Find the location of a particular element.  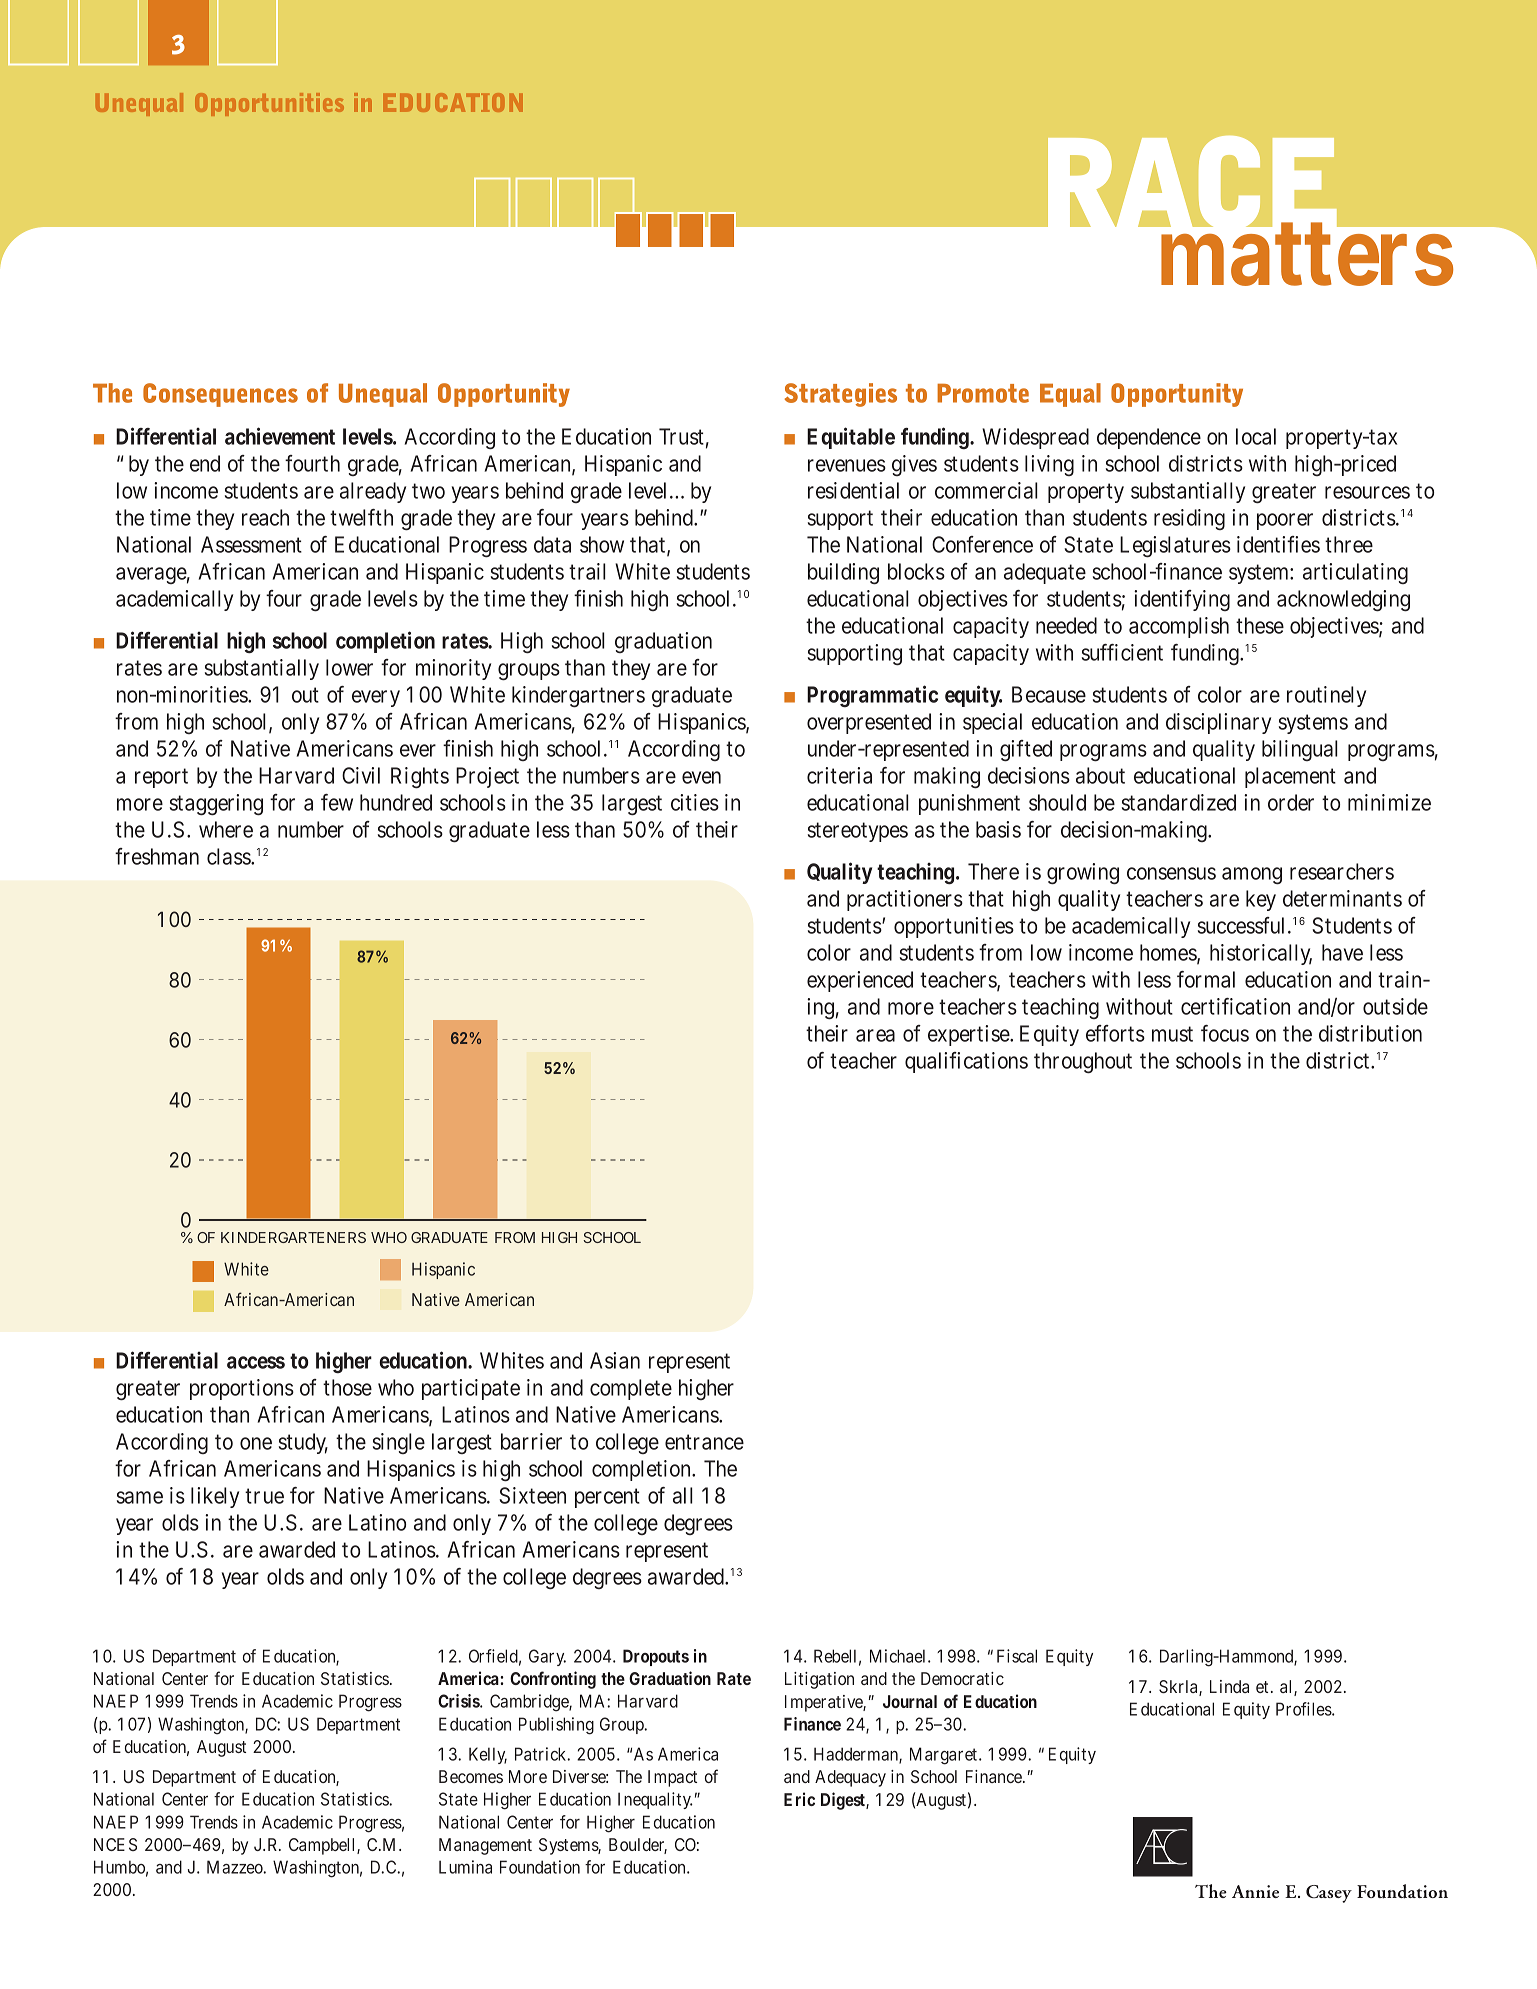

Civil is located at coordinates (361, 775).
